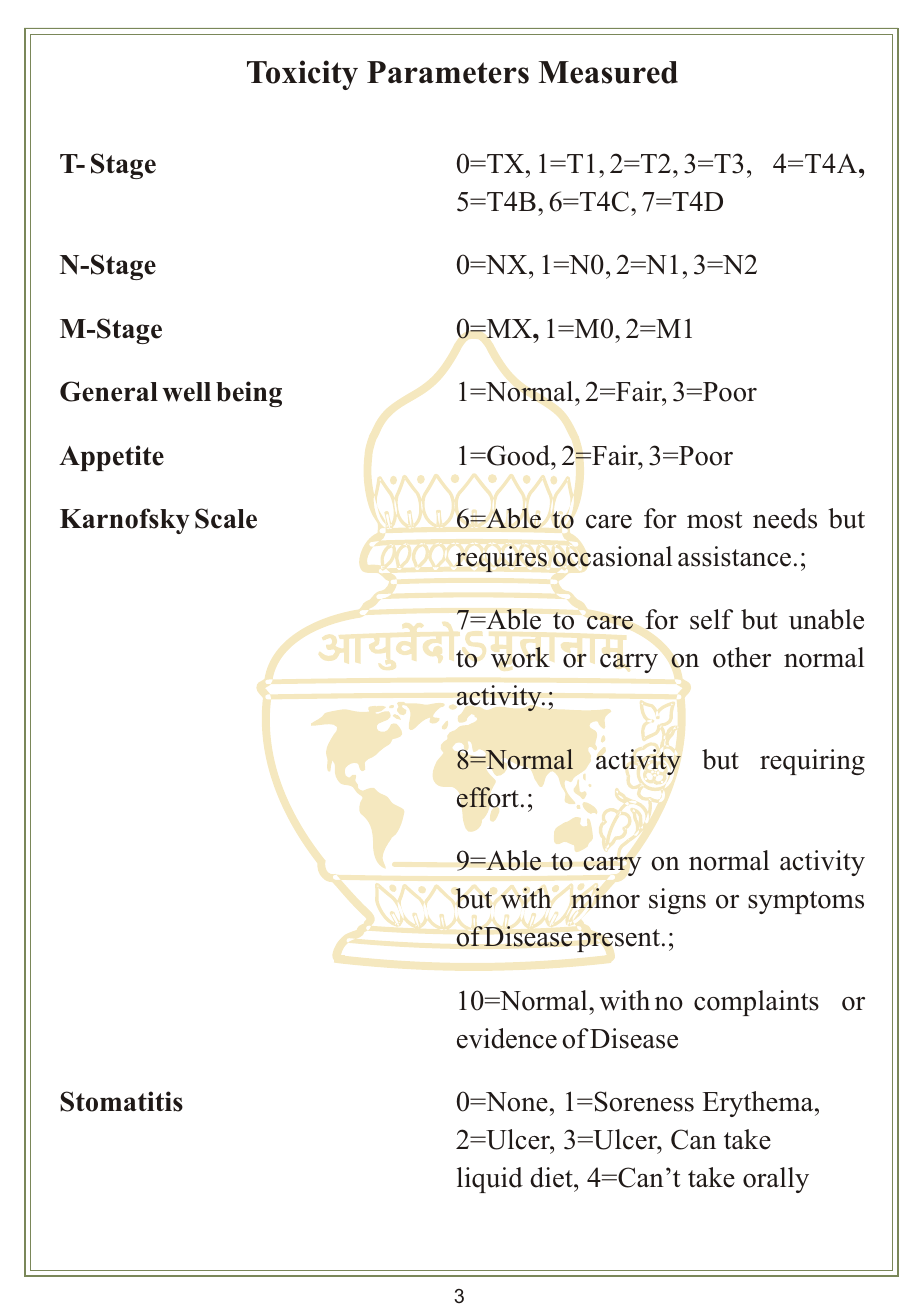  I want to click on effort, so click(487, 797).
